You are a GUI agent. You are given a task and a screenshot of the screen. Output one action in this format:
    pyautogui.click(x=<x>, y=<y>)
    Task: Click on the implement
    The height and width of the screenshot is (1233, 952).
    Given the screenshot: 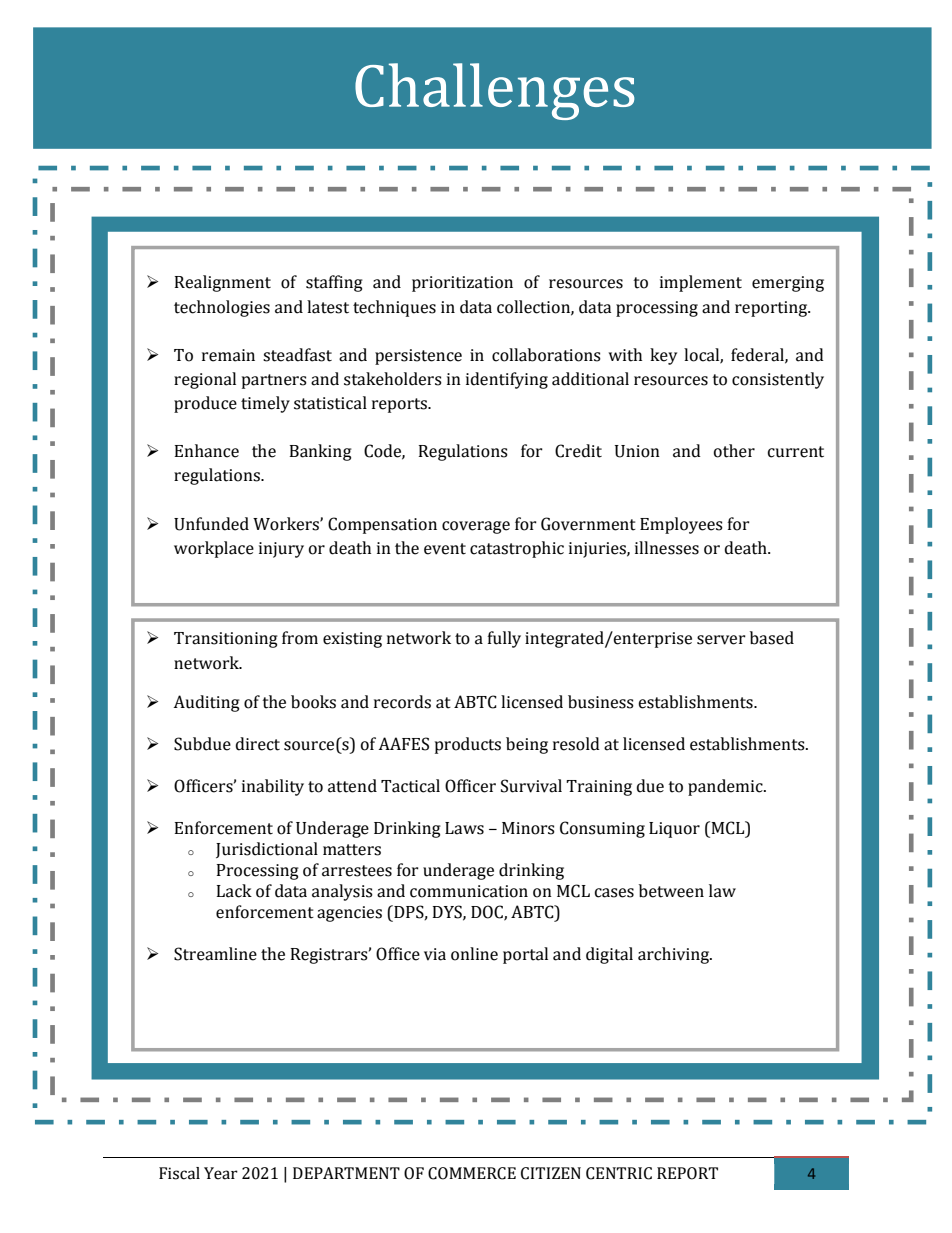 What is the action you would take?
    pyautogui.click(x=701, y=283)
